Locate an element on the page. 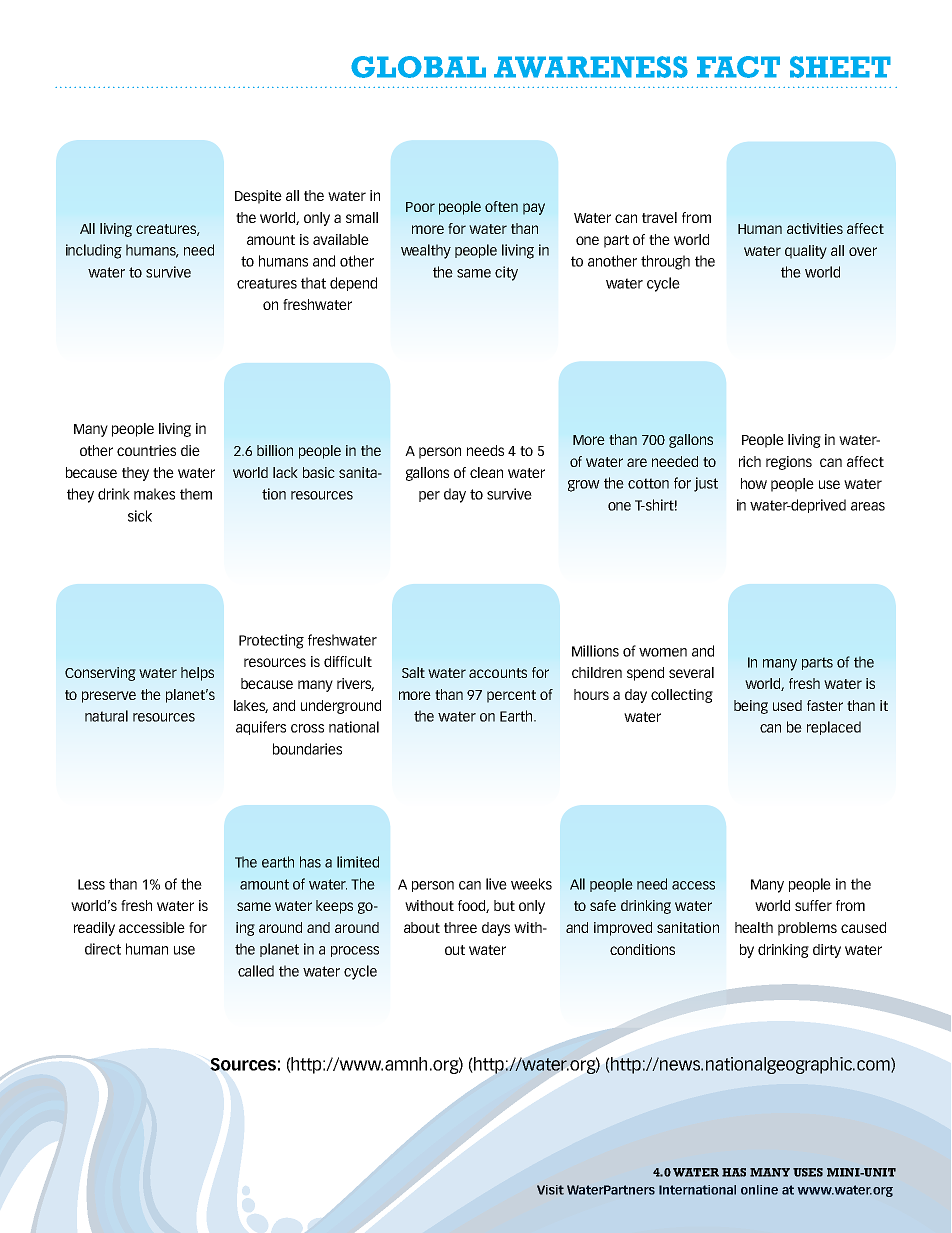 This page has height=1233, width=952. Despite is located at coordinates (258, 197).
